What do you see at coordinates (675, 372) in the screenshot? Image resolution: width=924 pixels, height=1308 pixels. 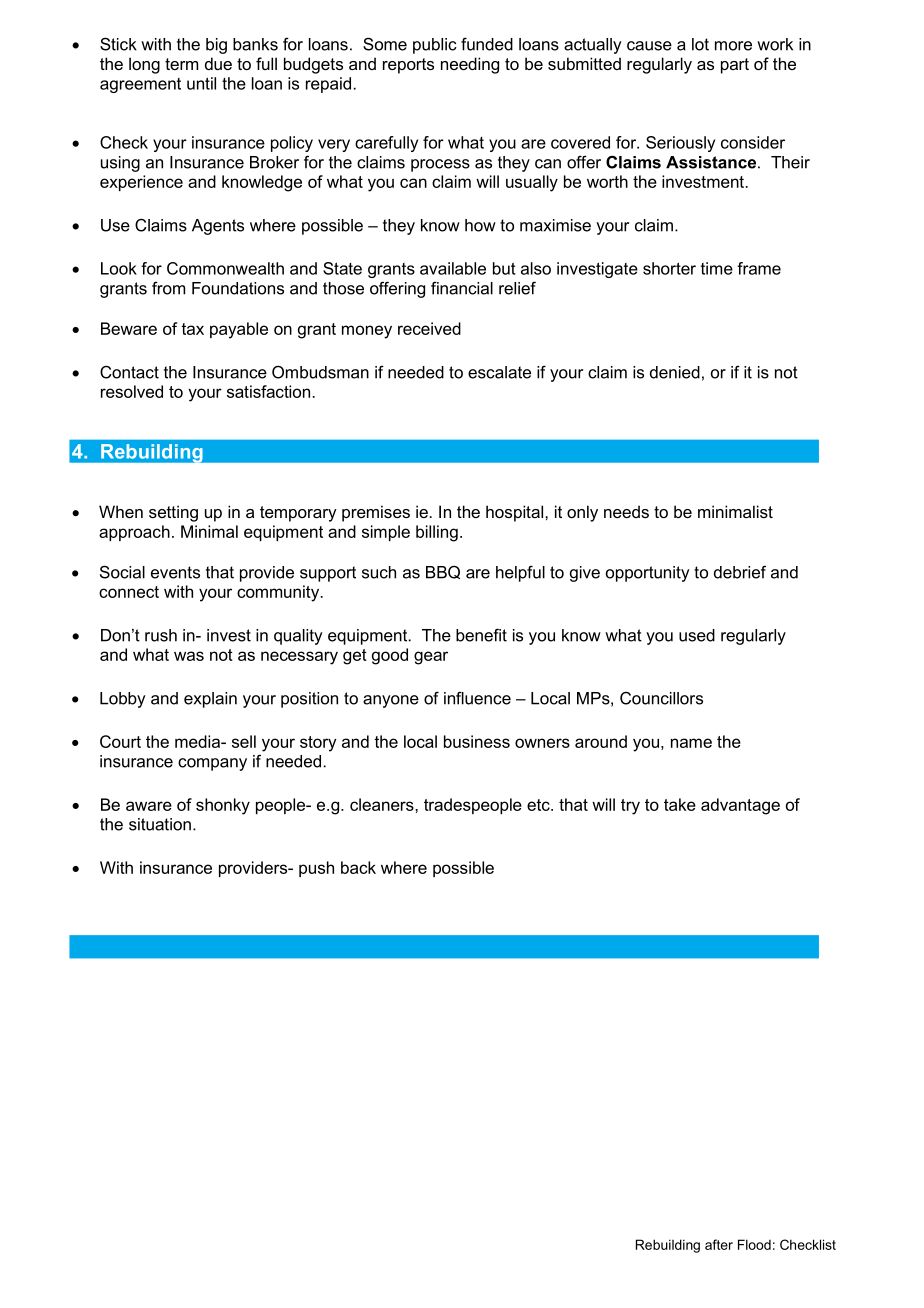 I see `denied` at bounding box center [675, 372].
